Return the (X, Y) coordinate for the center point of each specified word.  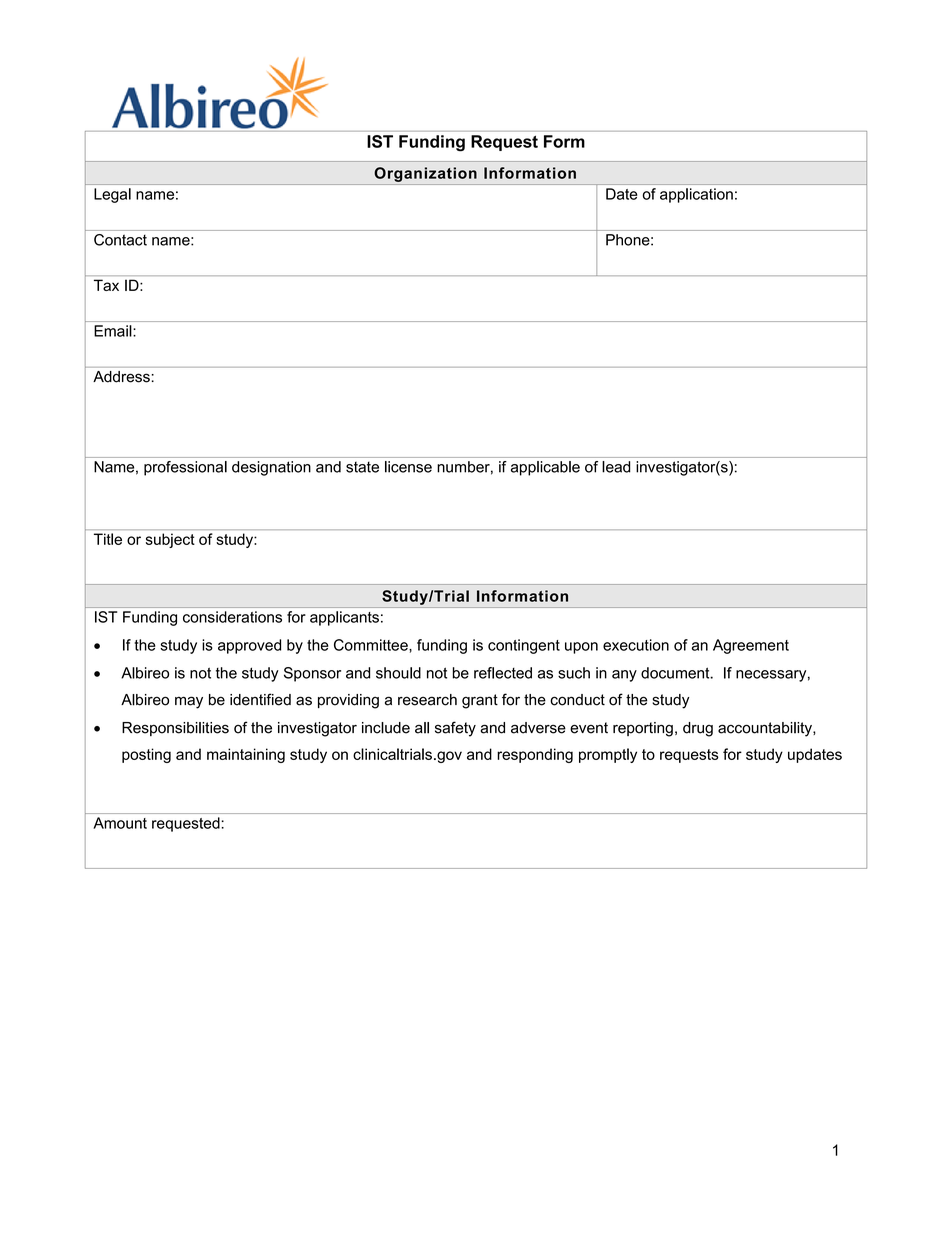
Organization (425, 174)
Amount (120, 823)
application (696, 195)
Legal (112, 195)
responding (535, 755)
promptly (608, 755)
